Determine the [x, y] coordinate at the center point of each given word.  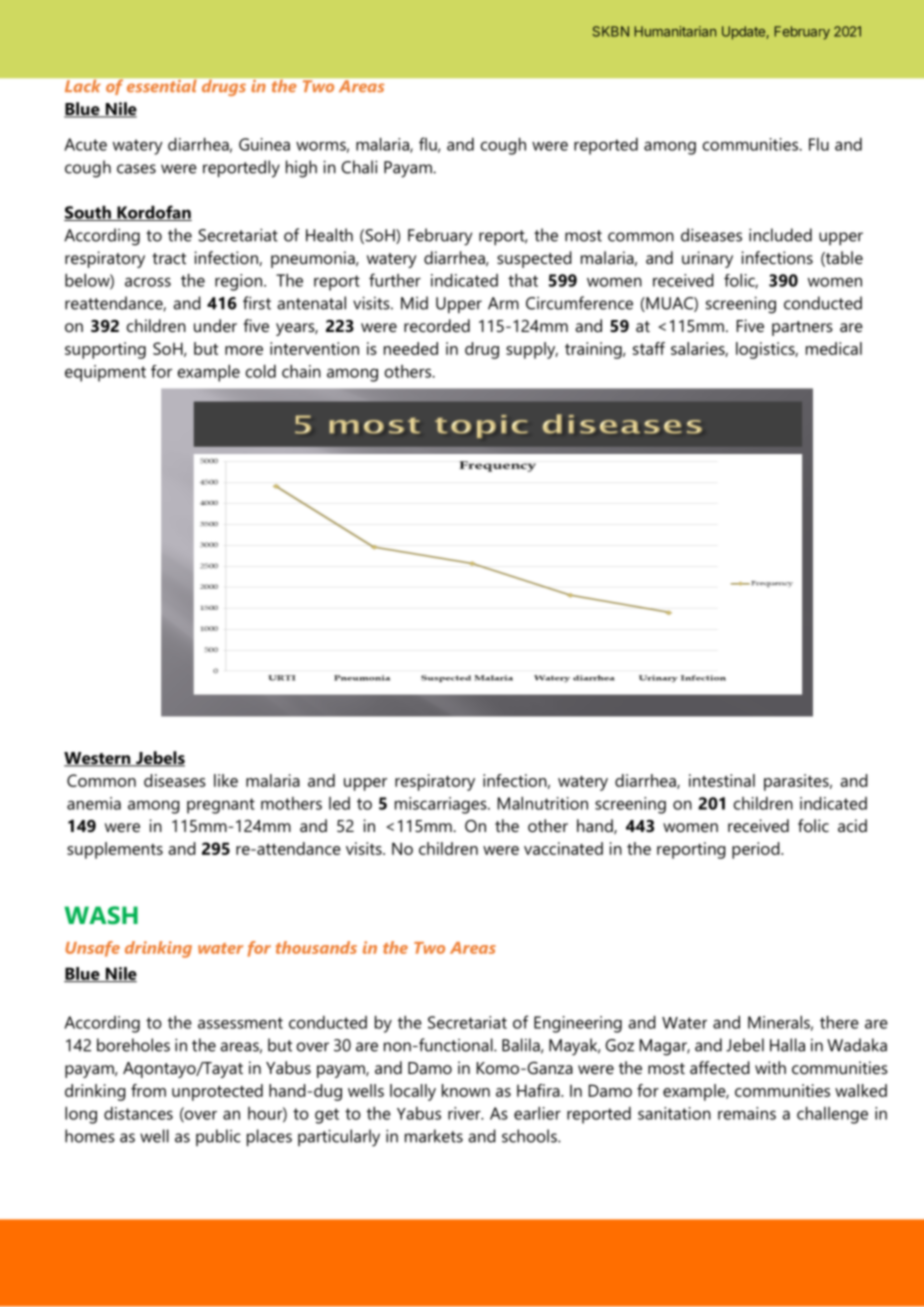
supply [532, 350]
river [465, 1113]
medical [834, 348]
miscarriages [442, 805]
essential [161, 86]
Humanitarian [675, 31]
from [148, 1090]
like [226, 780]
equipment [105, 373]
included [780, 235]
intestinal [722, 780]
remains [747, 1113]
